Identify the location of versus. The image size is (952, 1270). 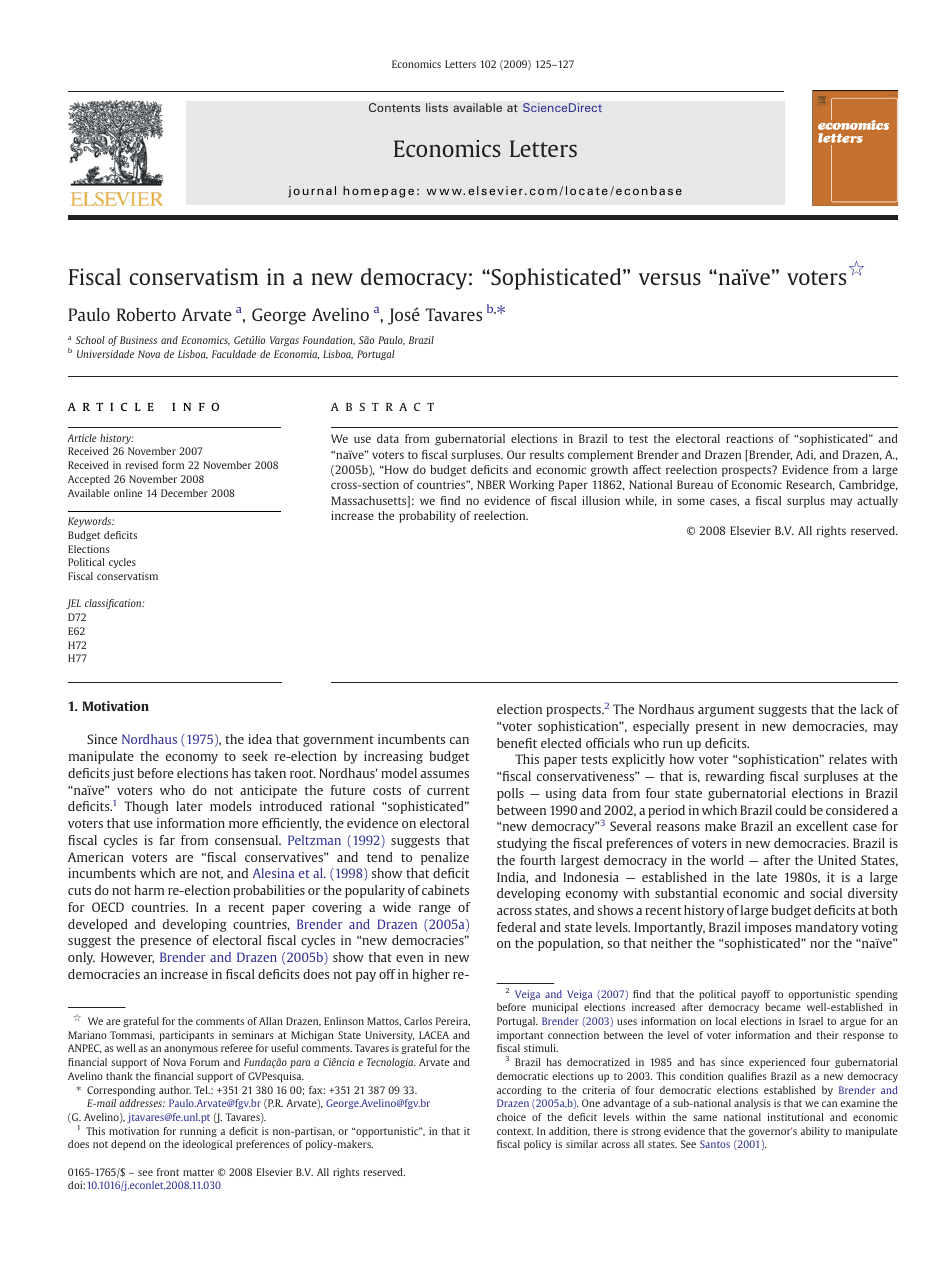
(670, 279).
